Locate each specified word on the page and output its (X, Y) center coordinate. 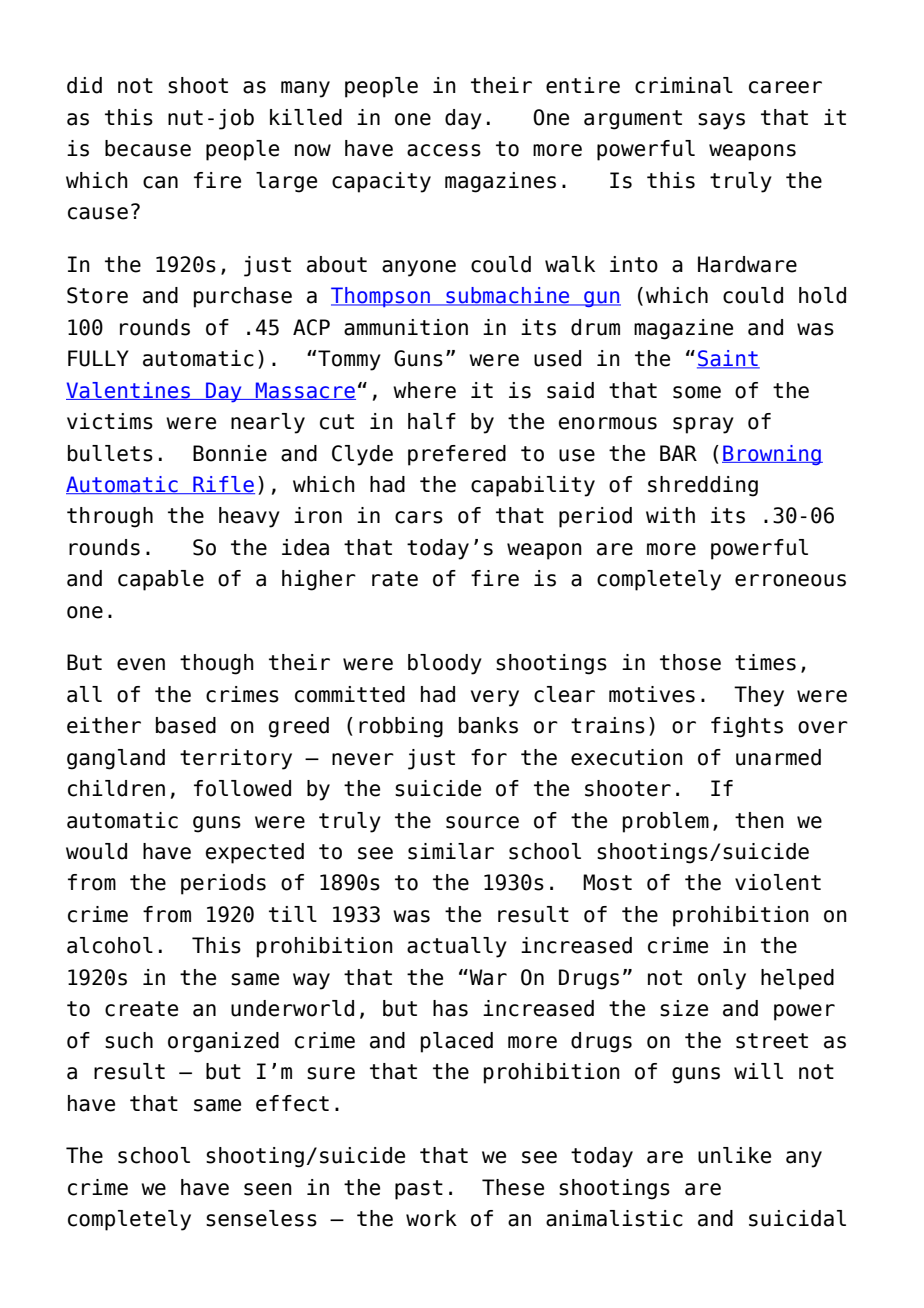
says (721, 121)
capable (161, 580)
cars (419, 517)
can (160, 182)
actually (457, 947)
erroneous (790, 580)
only (722, 979)
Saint (728, 359)
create (141, 1009)
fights (747, 727)
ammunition (406, 327)
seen (268, 1189)
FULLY (98, 358)
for (489, 757)
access (444, 150)
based (186, 725)
